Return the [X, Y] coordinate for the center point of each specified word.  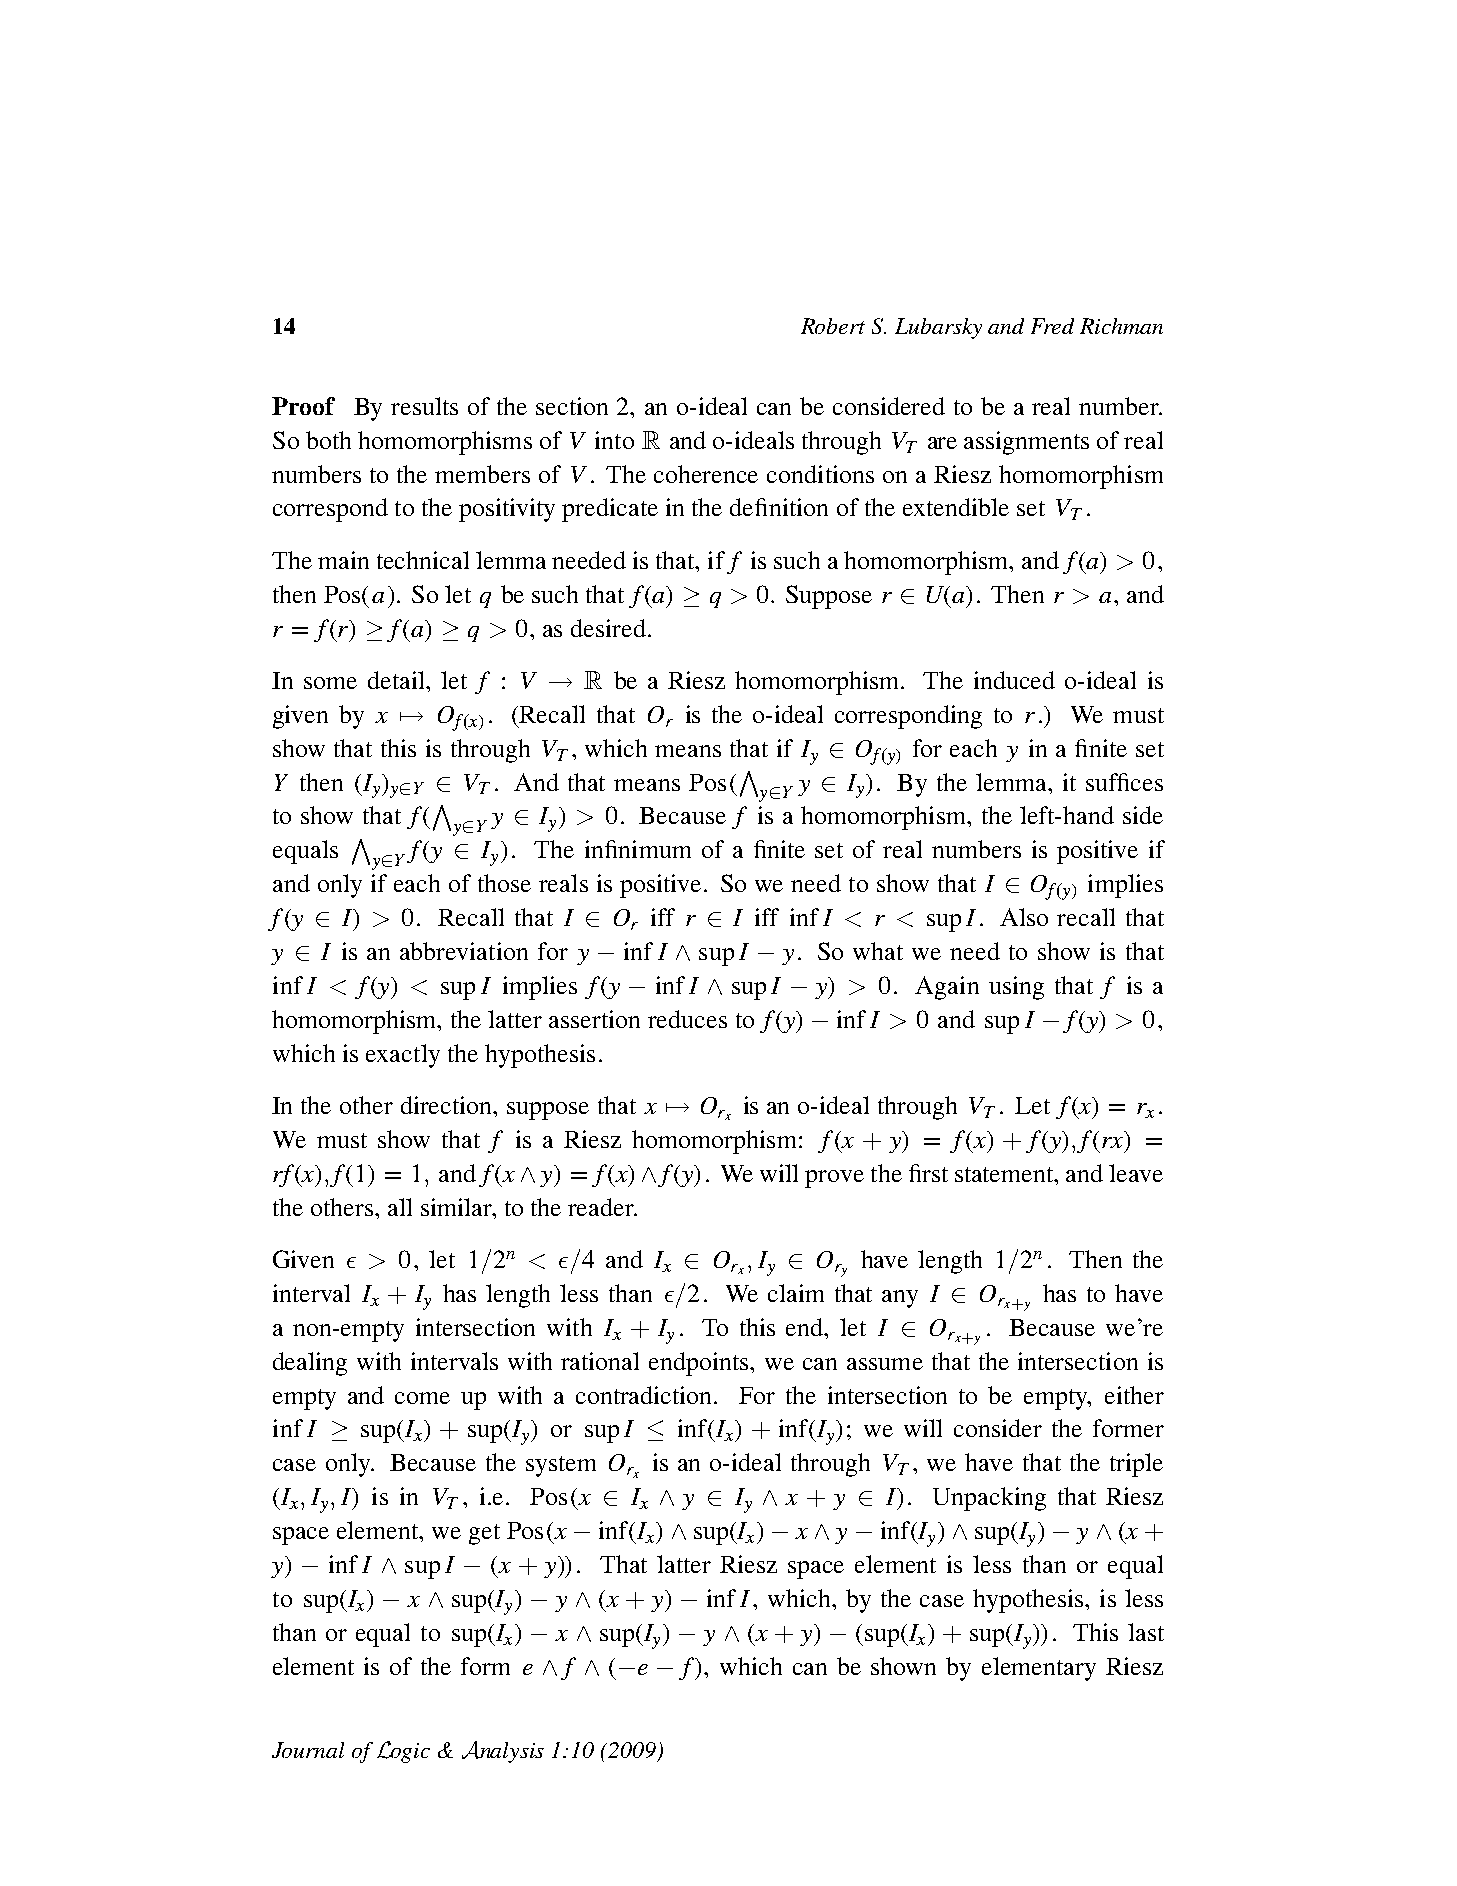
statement [1005, 1174]
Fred [1052, 326]
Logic [403, 1752]
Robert [833, 326]
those [504, 883]
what [878, 951]
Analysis [503, 1752]
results [424, 406]
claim [796, 1293]
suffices [1124, 782]
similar [457, 1207]
